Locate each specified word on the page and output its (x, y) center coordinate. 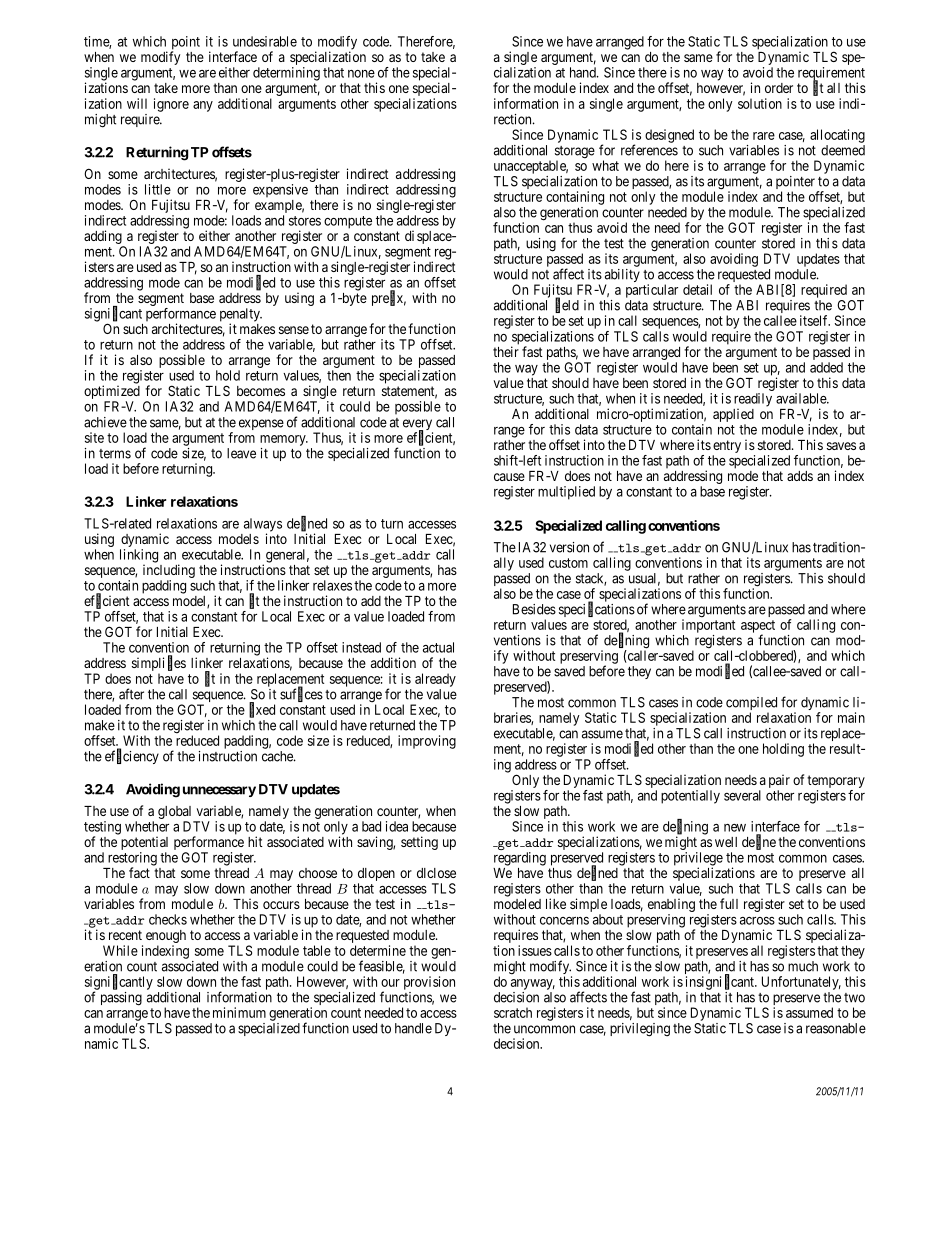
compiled (751, 705)
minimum (239, 1012)
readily (753, 401)
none (361, 74)
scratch (513, 1012)
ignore (171, 105)
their (506, 351)
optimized (112, 393)
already (435, 680)
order (779, 88)
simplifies (159, 665)
